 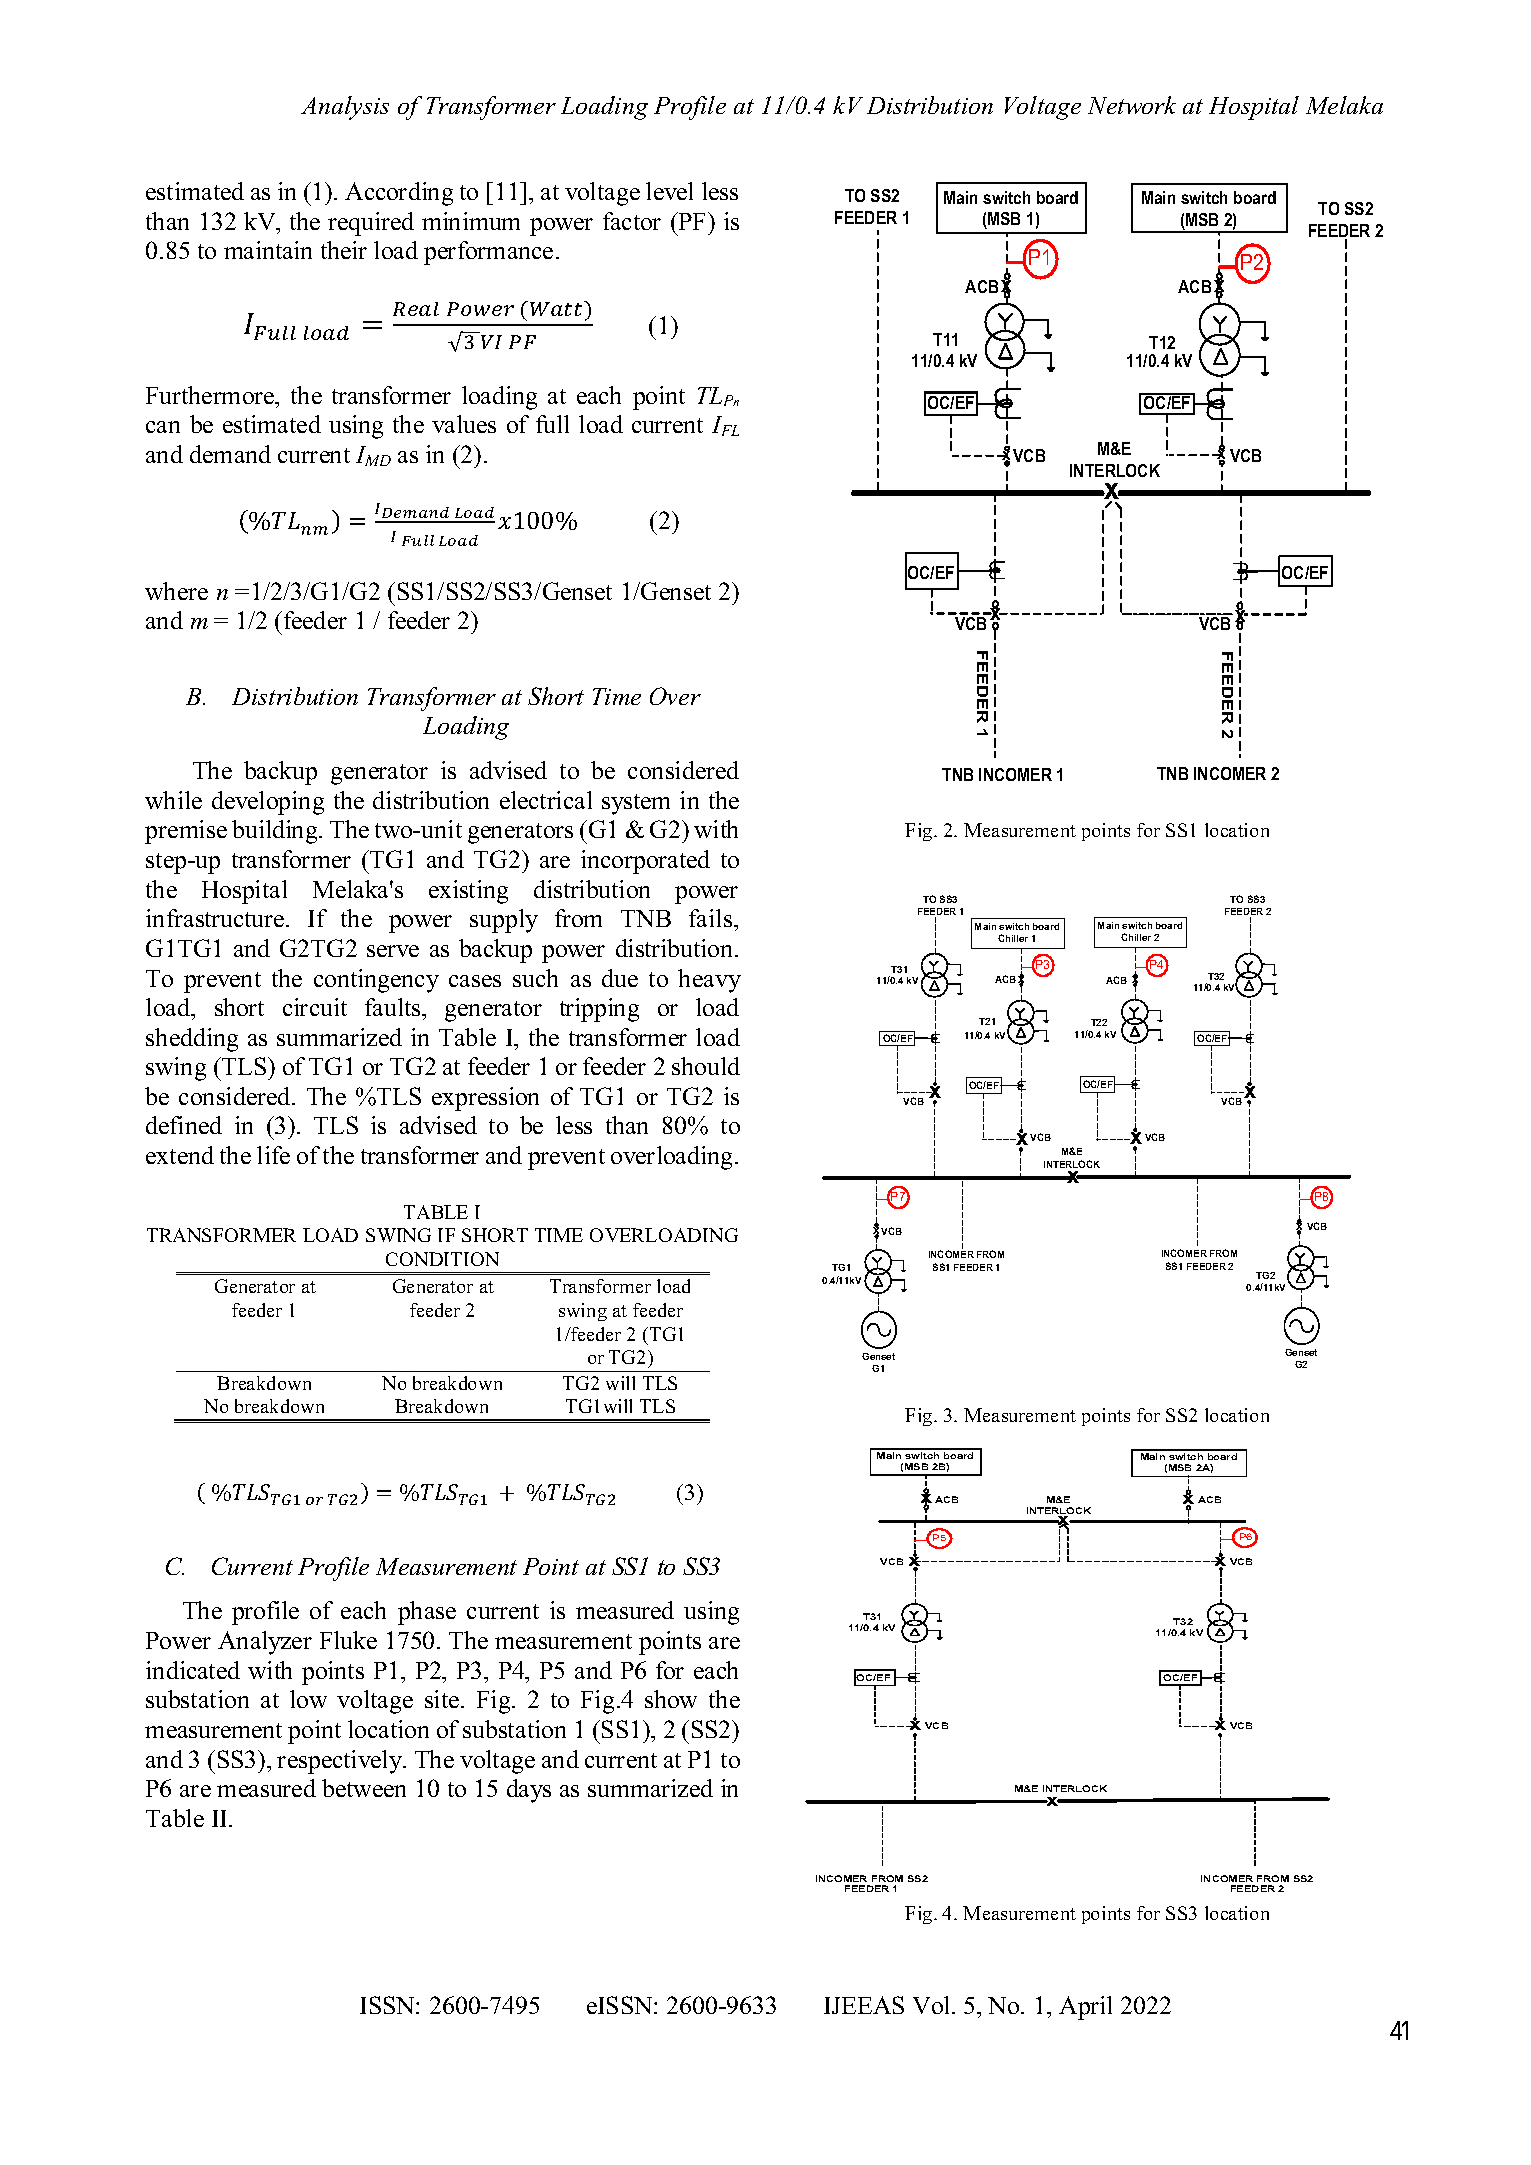 I want to click on should, so click(x=706, y=1066).
